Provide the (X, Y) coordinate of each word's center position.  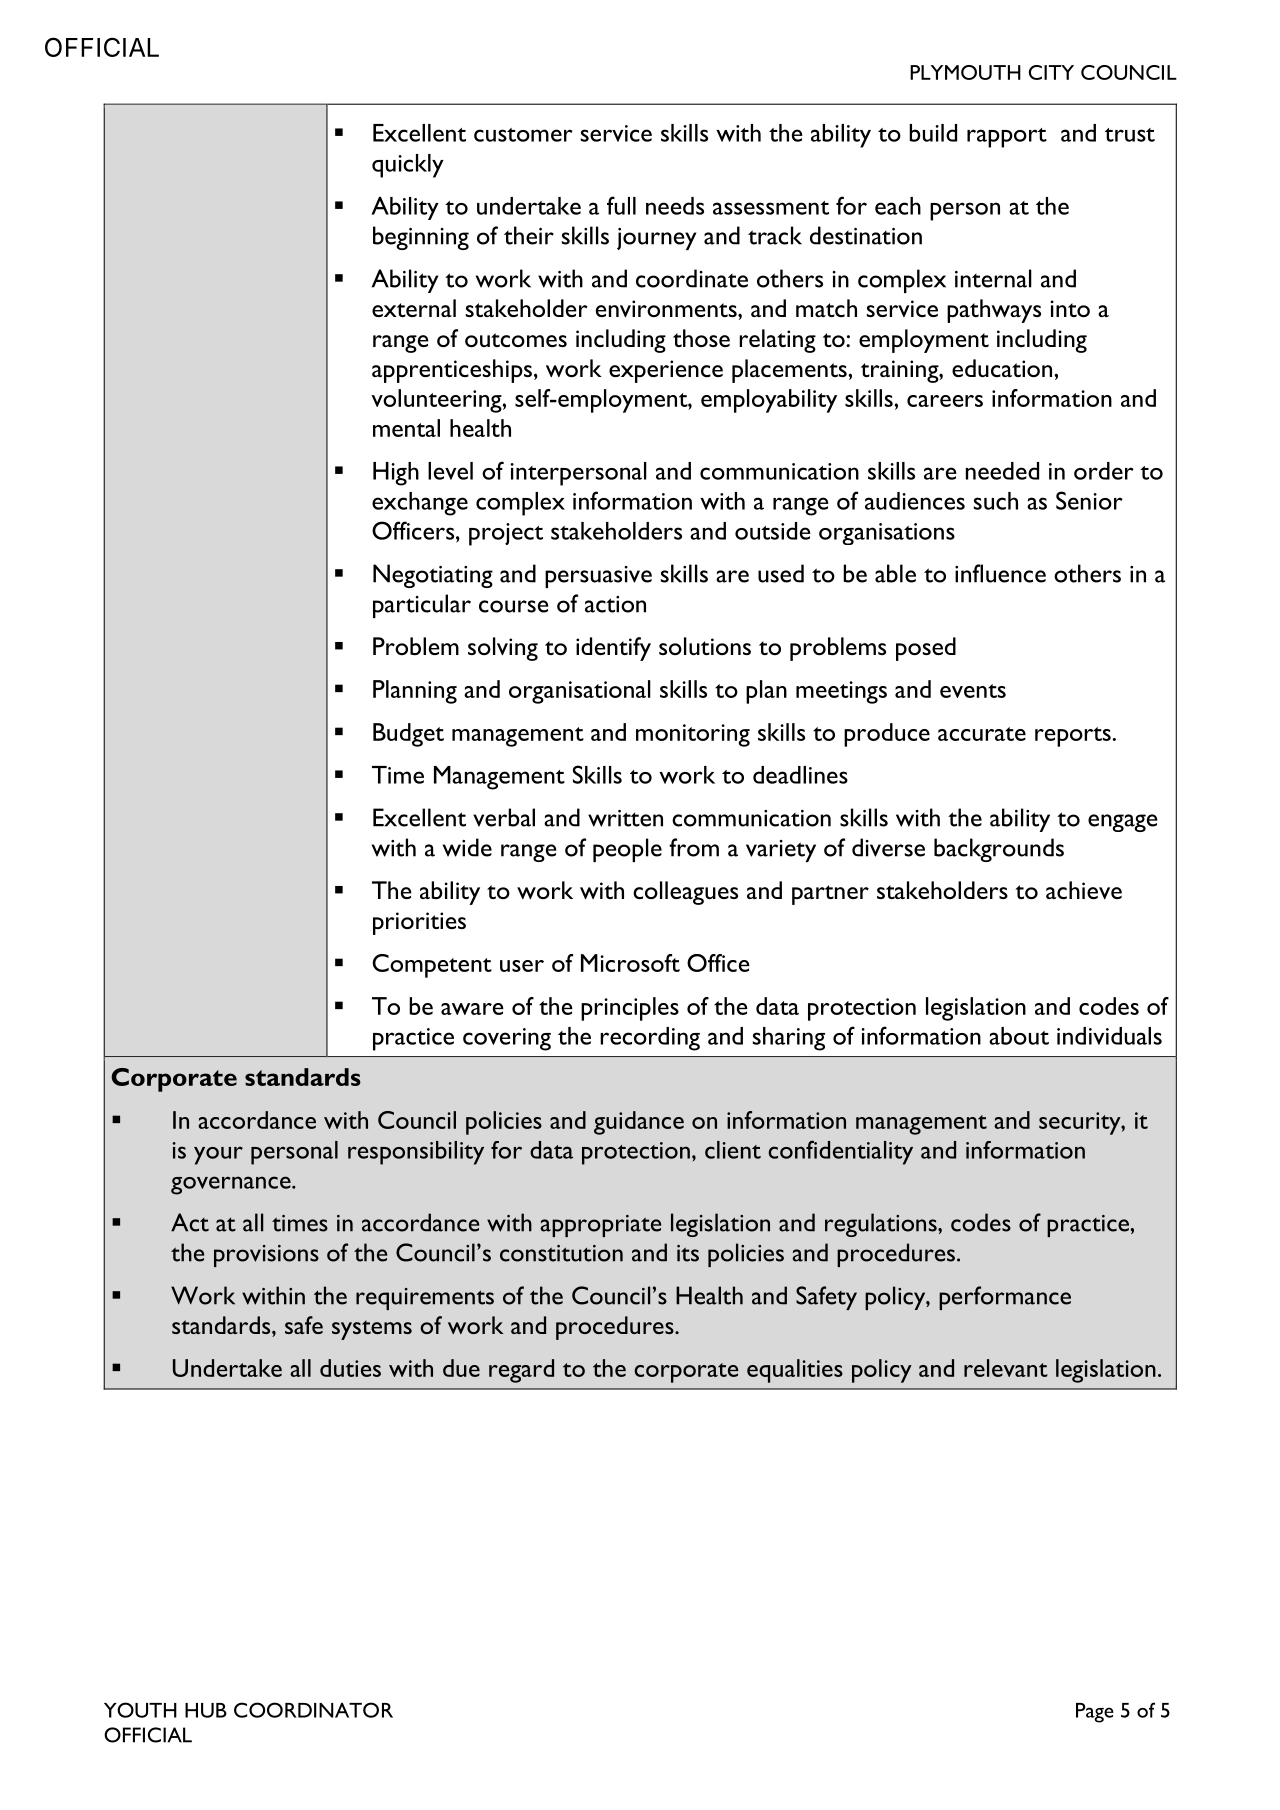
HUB (206, 1710)
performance (1005, 1298)
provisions (266, 1256)
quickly (408, 166)
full (621, 205)
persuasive (598, 577)
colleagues (685, 893)
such (996, 501)
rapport (1007, 138)
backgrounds (999, 850)
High (396, 474)
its (688, 1253)
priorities (419, 923)
